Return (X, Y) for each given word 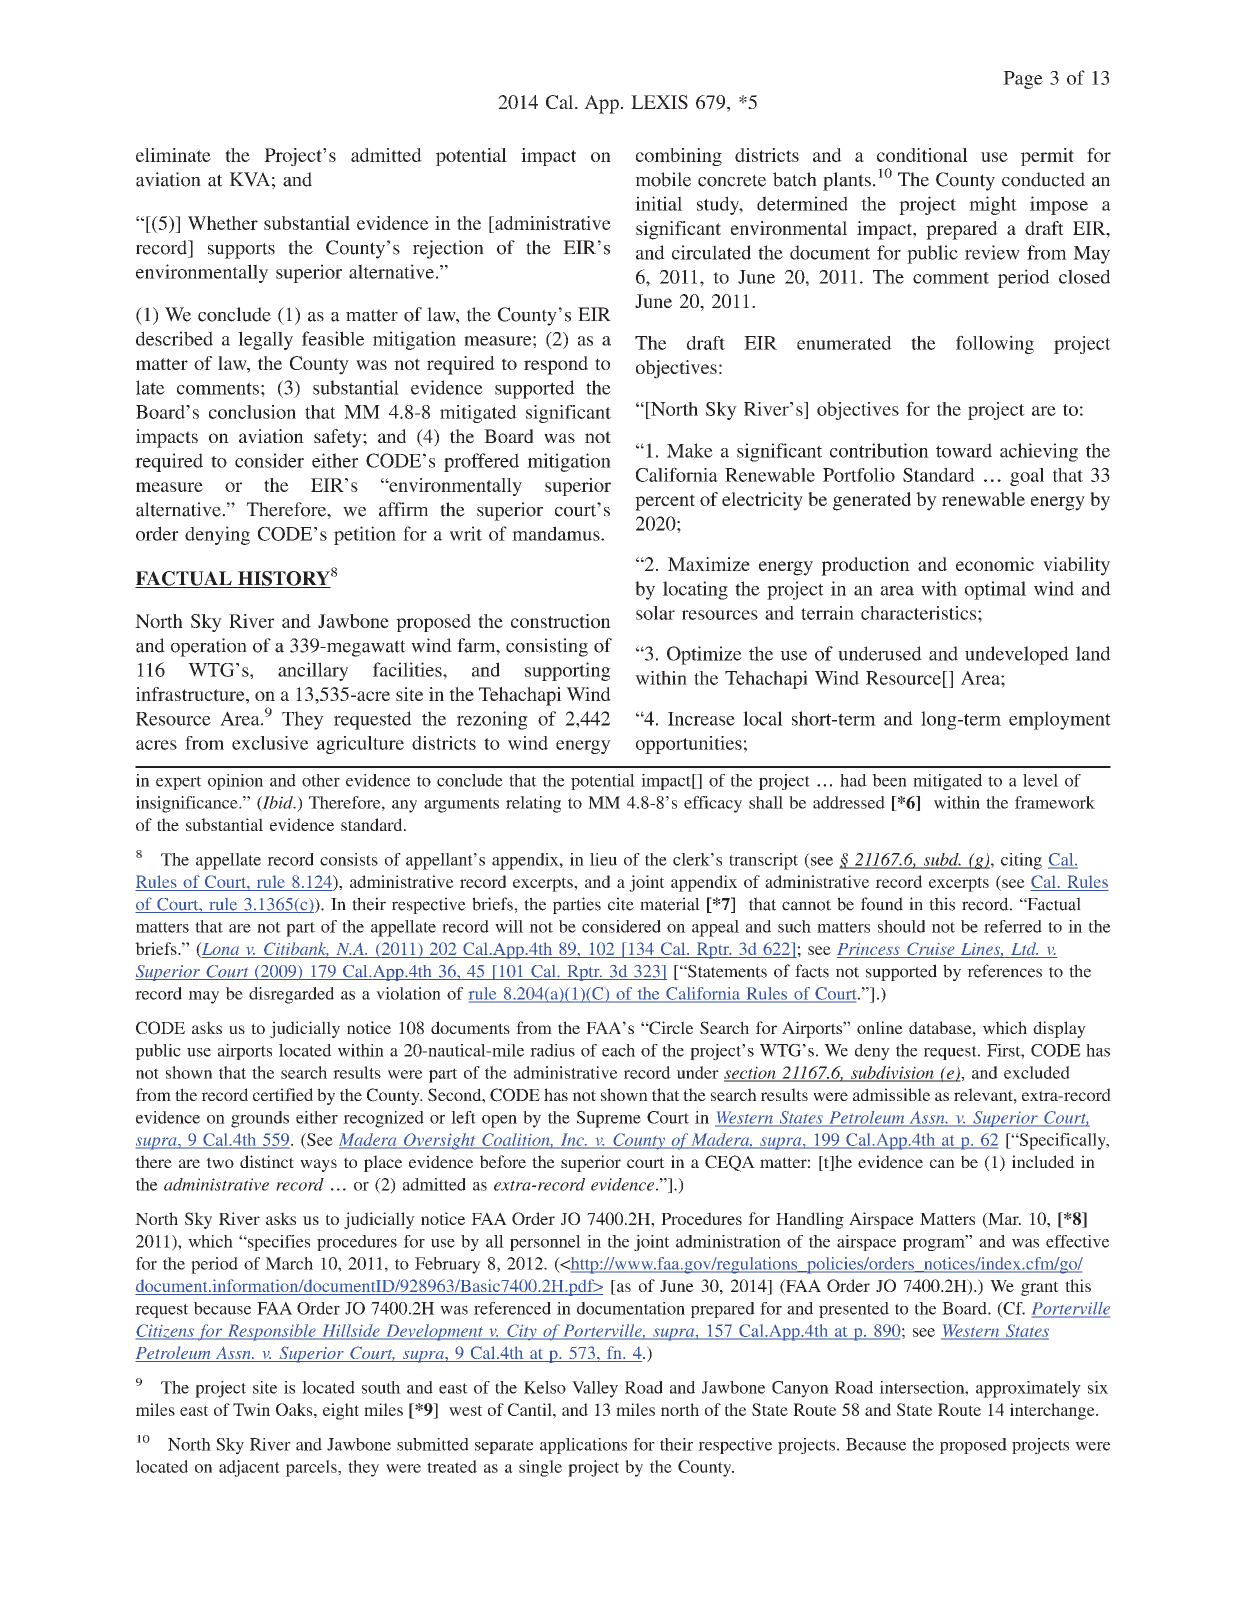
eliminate (173, 155)
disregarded (291, 995)
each (618, 1050)
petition (365, 535)
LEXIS (659, 102)
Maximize (709, 564)
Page (1023, 80)
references (1004, 971)
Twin (251, 1409)
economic (995, 564)
